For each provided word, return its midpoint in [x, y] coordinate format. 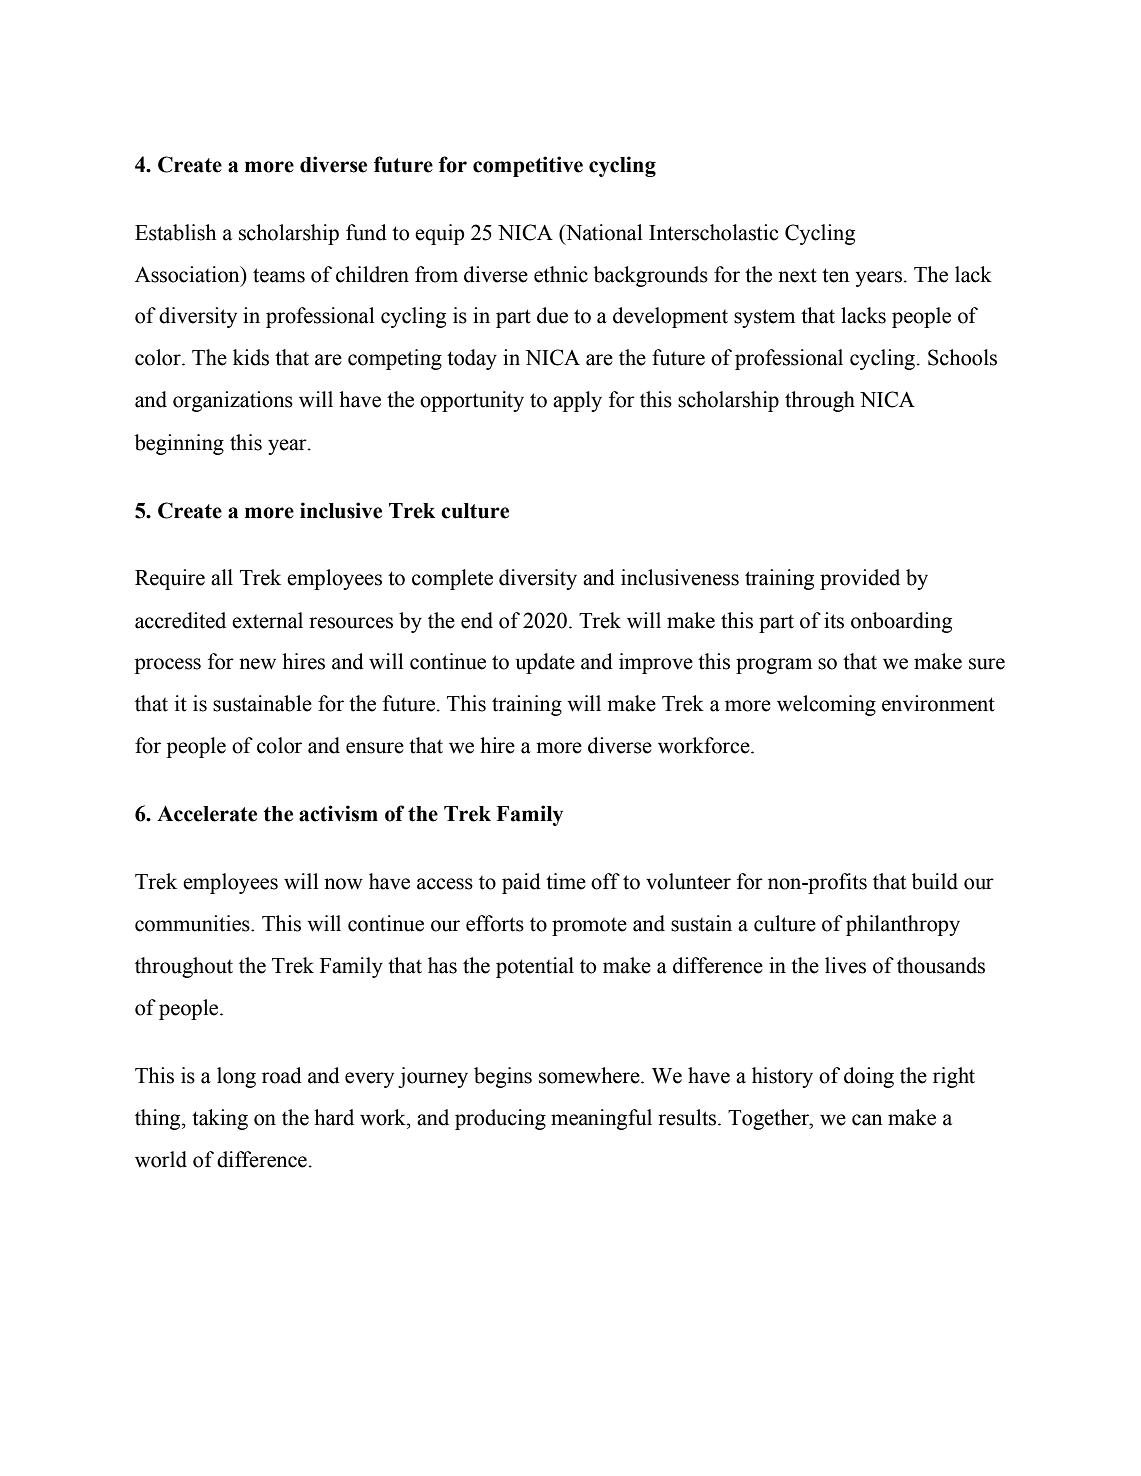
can [867, 1120]
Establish [175, 232]
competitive [528, 166]
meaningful [601, 1119]
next [797, 275]
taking [220, 1119]
